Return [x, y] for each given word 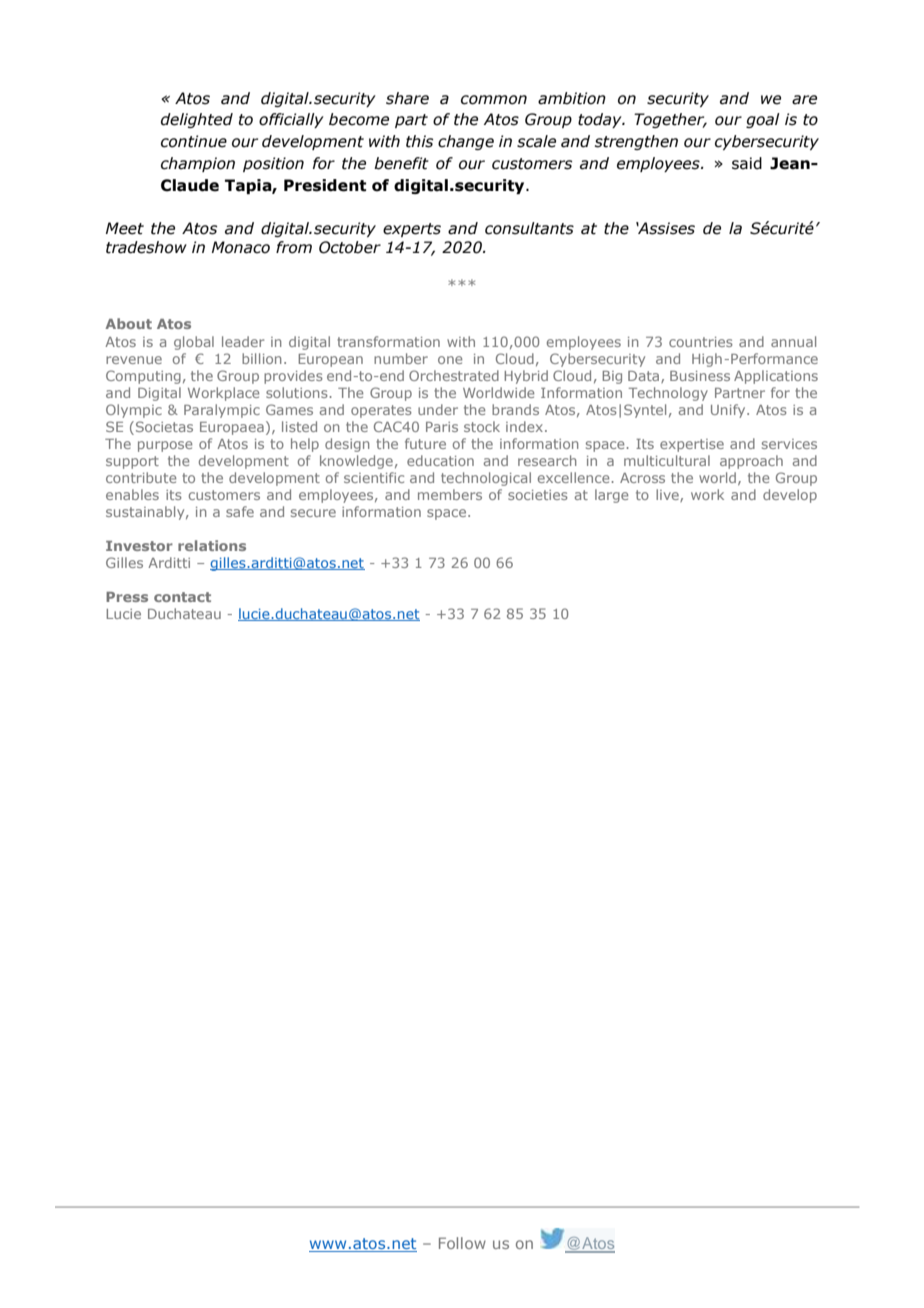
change [466, 142]
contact [182, 597]
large [611, 496]
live [668, 495]
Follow [462, 1243]
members [450, 494]
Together [670, 120]
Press [127, 597]
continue [194, 141]
